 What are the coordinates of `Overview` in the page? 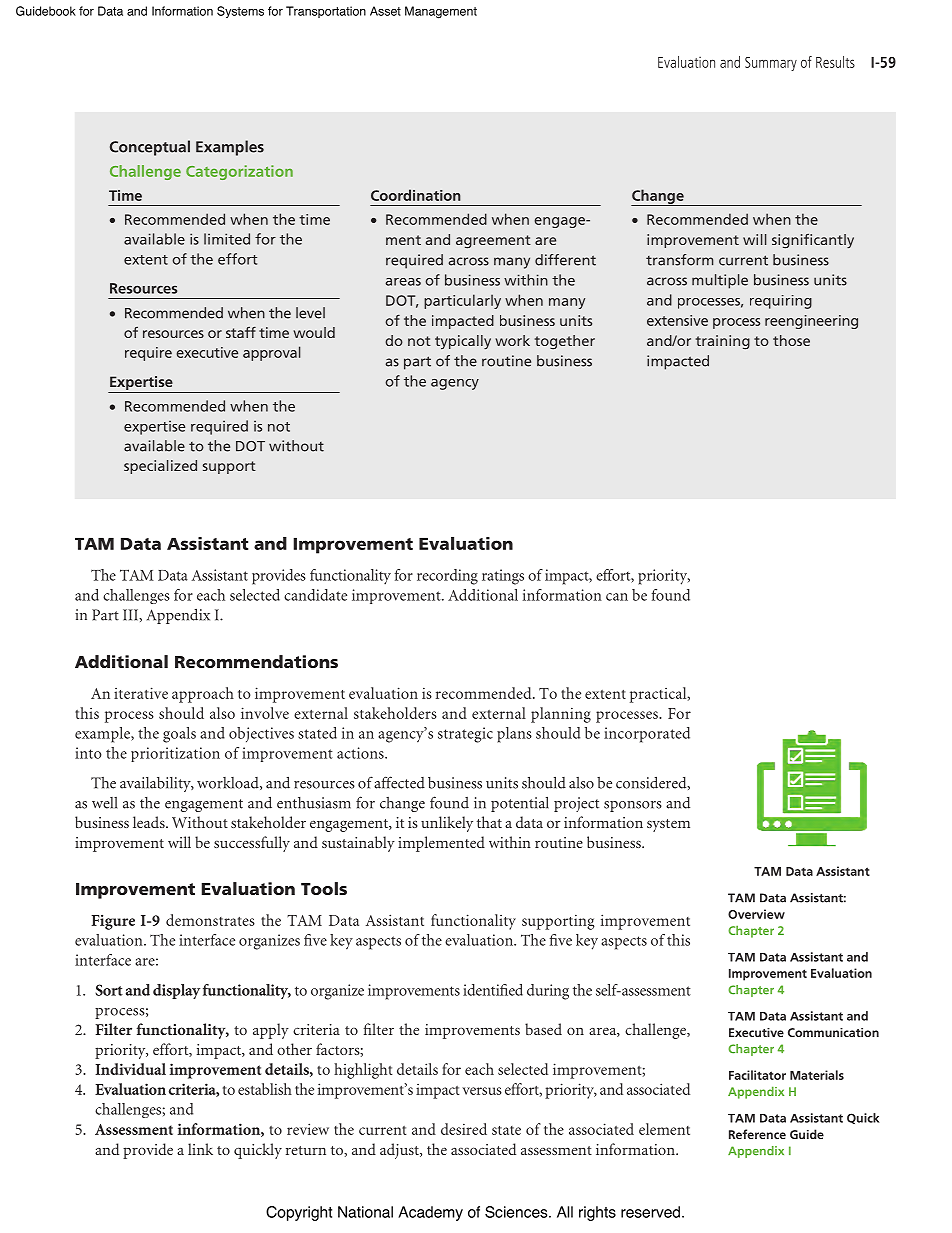 It's located at (756, 914).
